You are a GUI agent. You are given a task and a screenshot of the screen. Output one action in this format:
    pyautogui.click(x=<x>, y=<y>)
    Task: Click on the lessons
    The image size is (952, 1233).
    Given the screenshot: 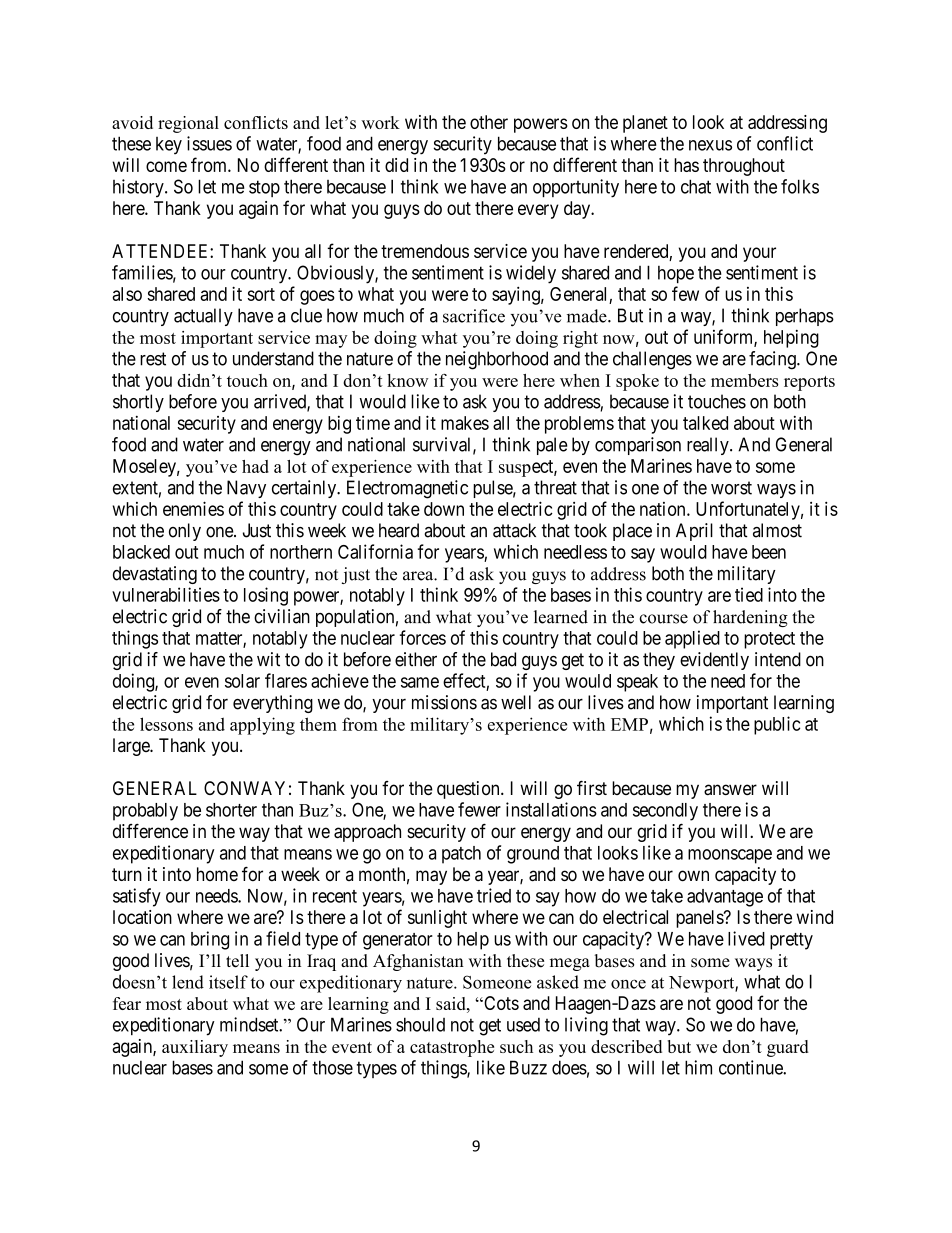 What is the action you would take?
    pyautogui.click(x=166, y=724)
